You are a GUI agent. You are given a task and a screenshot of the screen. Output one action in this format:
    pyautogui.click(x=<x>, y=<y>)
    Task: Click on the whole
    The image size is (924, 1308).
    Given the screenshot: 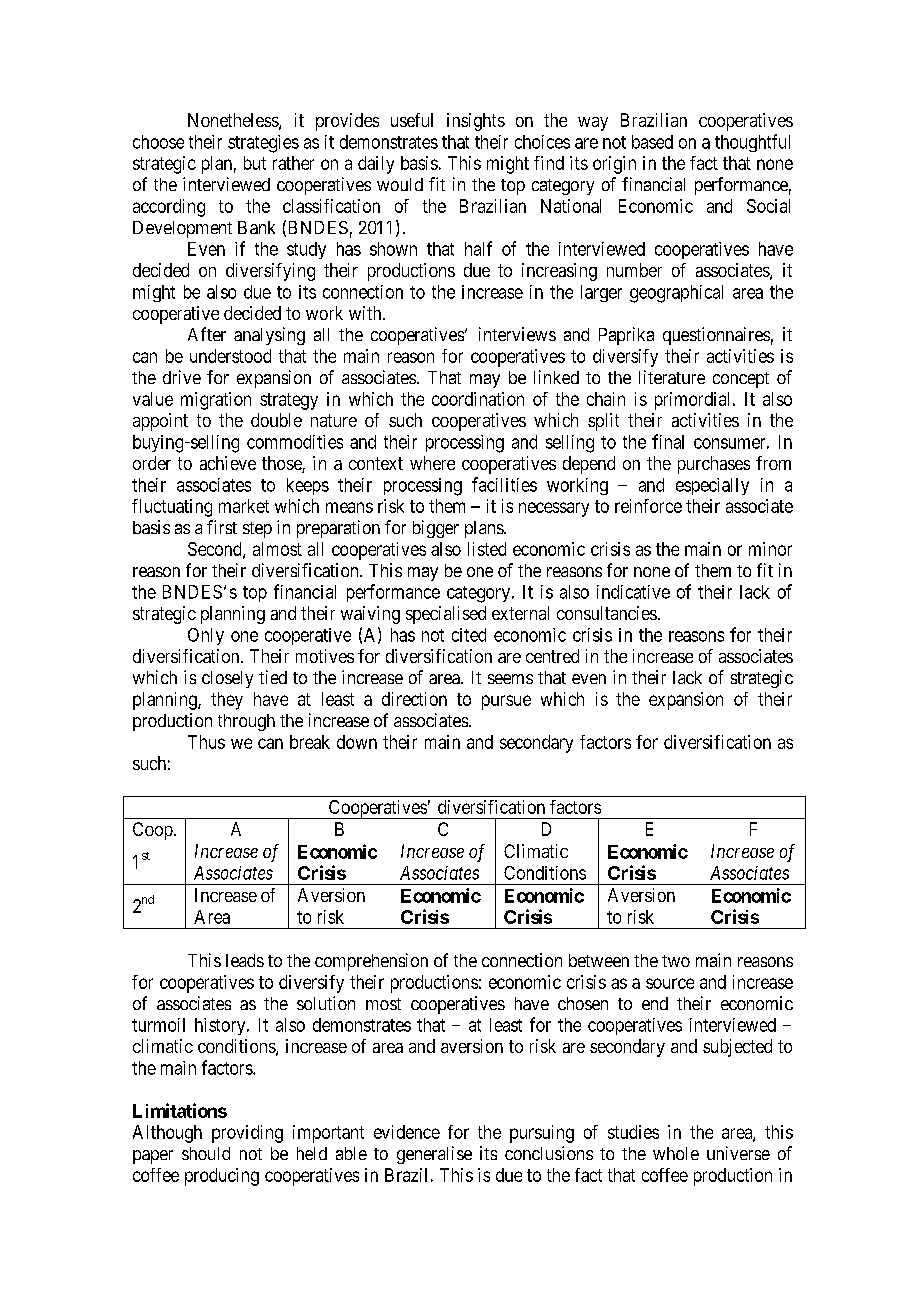 What is the action you would take?
    pyautogui.click(x=676, y=1153)
